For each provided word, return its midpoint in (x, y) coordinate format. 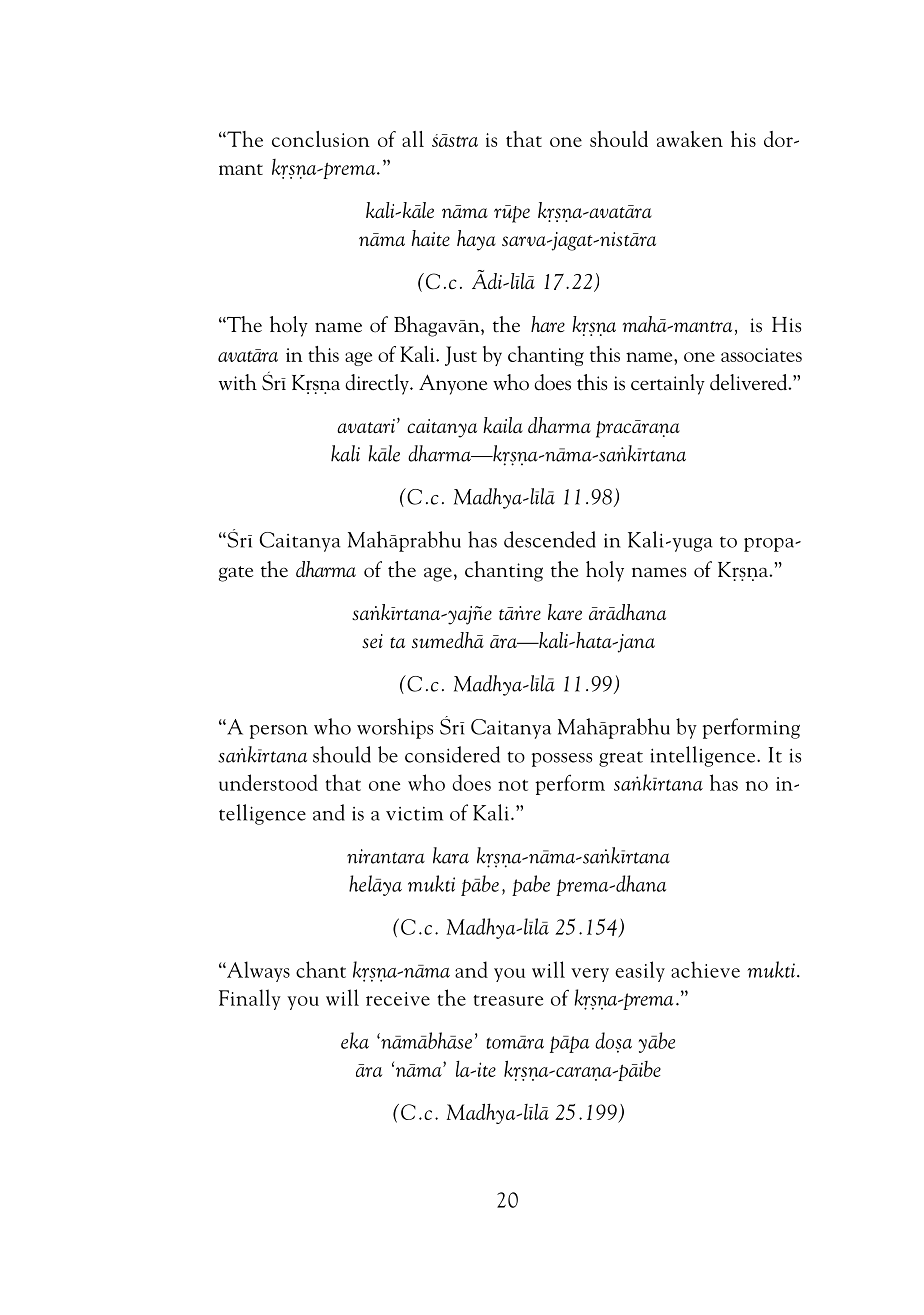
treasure (508, 1000)
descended (550, 539)
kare (565, 612)
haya (476, 240)
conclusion (321, 139)
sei (372, 641)
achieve (705, 969)
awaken (690, 139)
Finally (250, 999)
